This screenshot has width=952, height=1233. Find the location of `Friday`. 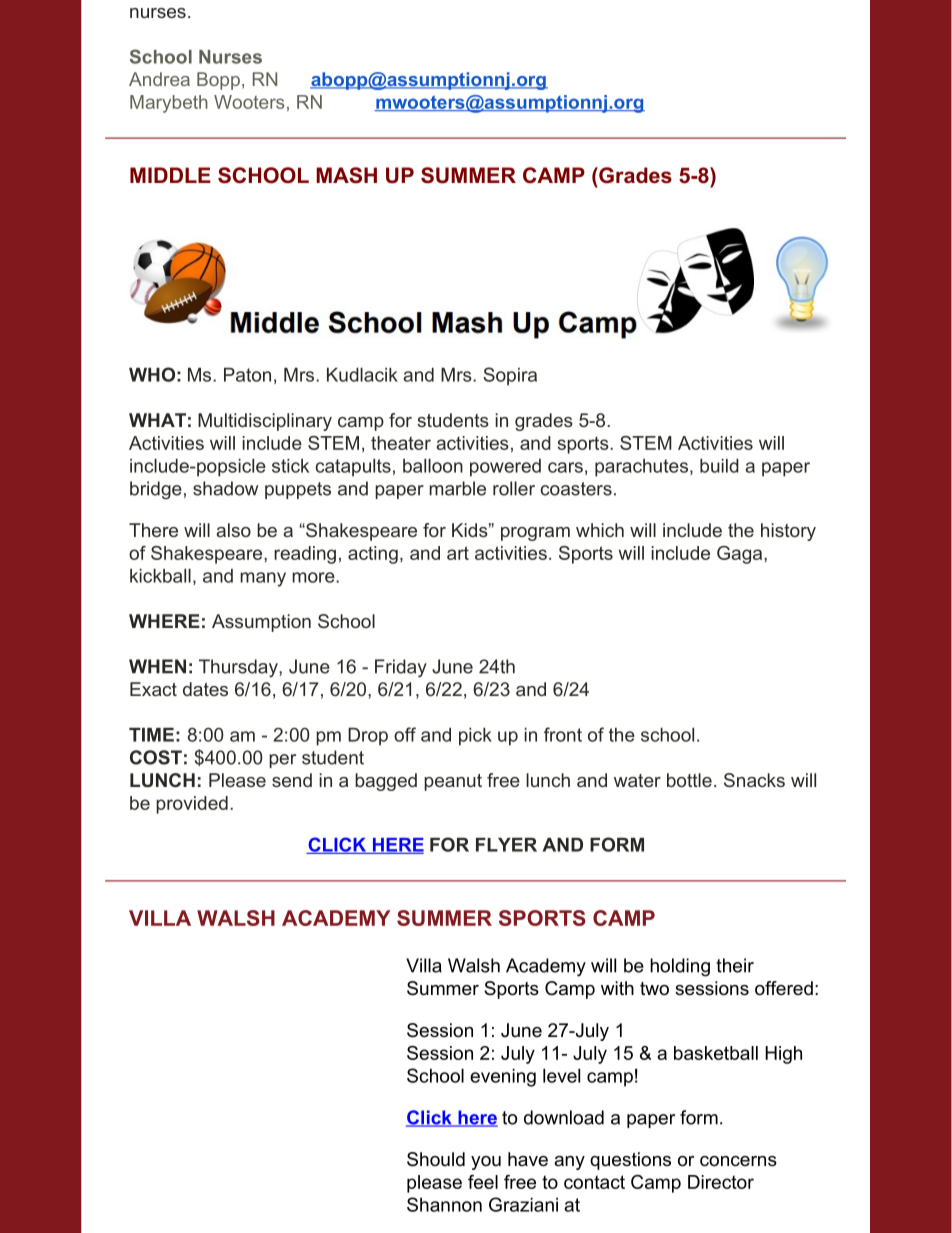

Friday is located at coordinates (401, 668).
